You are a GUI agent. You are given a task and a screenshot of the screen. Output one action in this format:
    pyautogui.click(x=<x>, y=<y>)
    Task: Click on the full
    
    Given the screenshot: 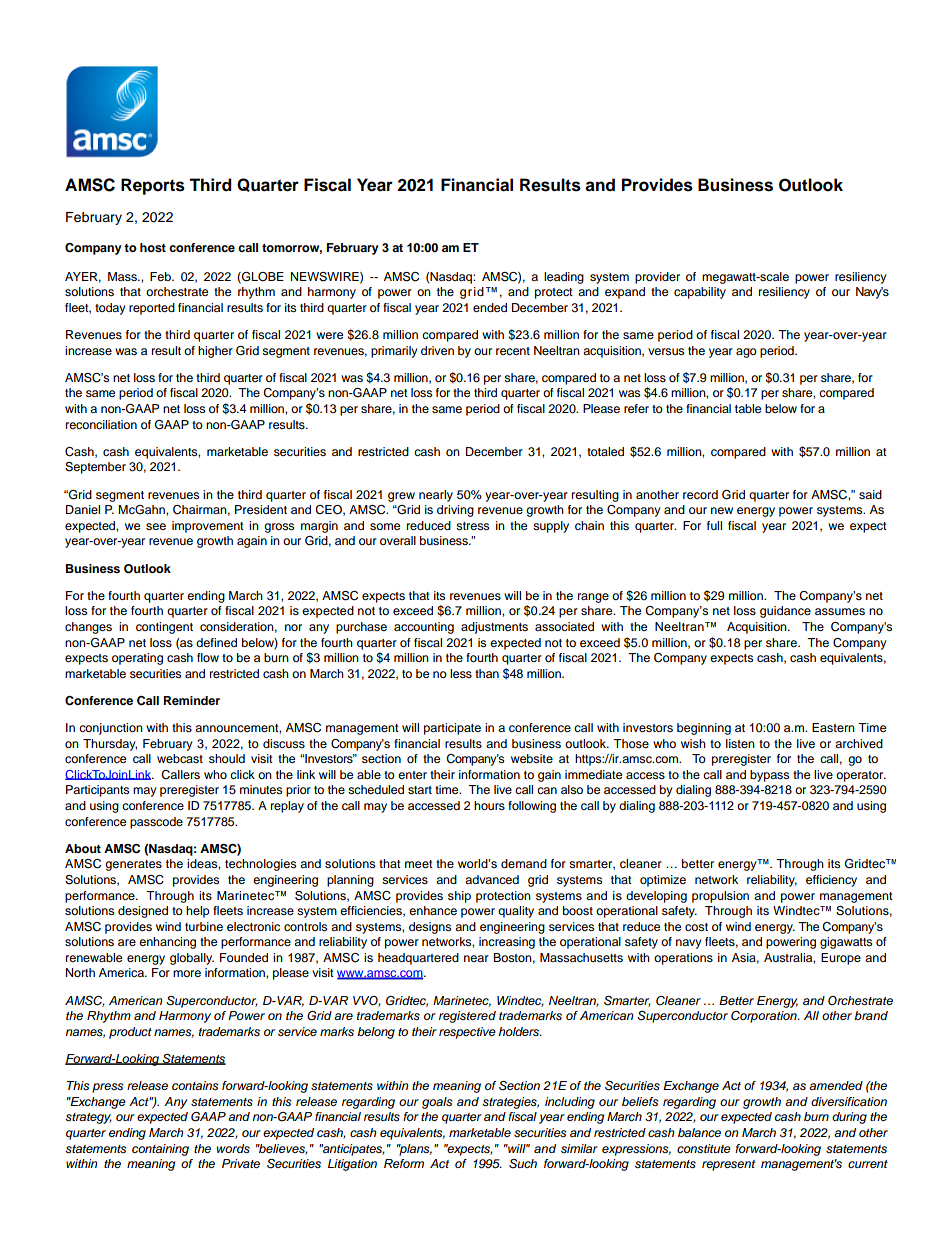 What is the action you would take?
    pyautogui.click(x=714, y=525)
